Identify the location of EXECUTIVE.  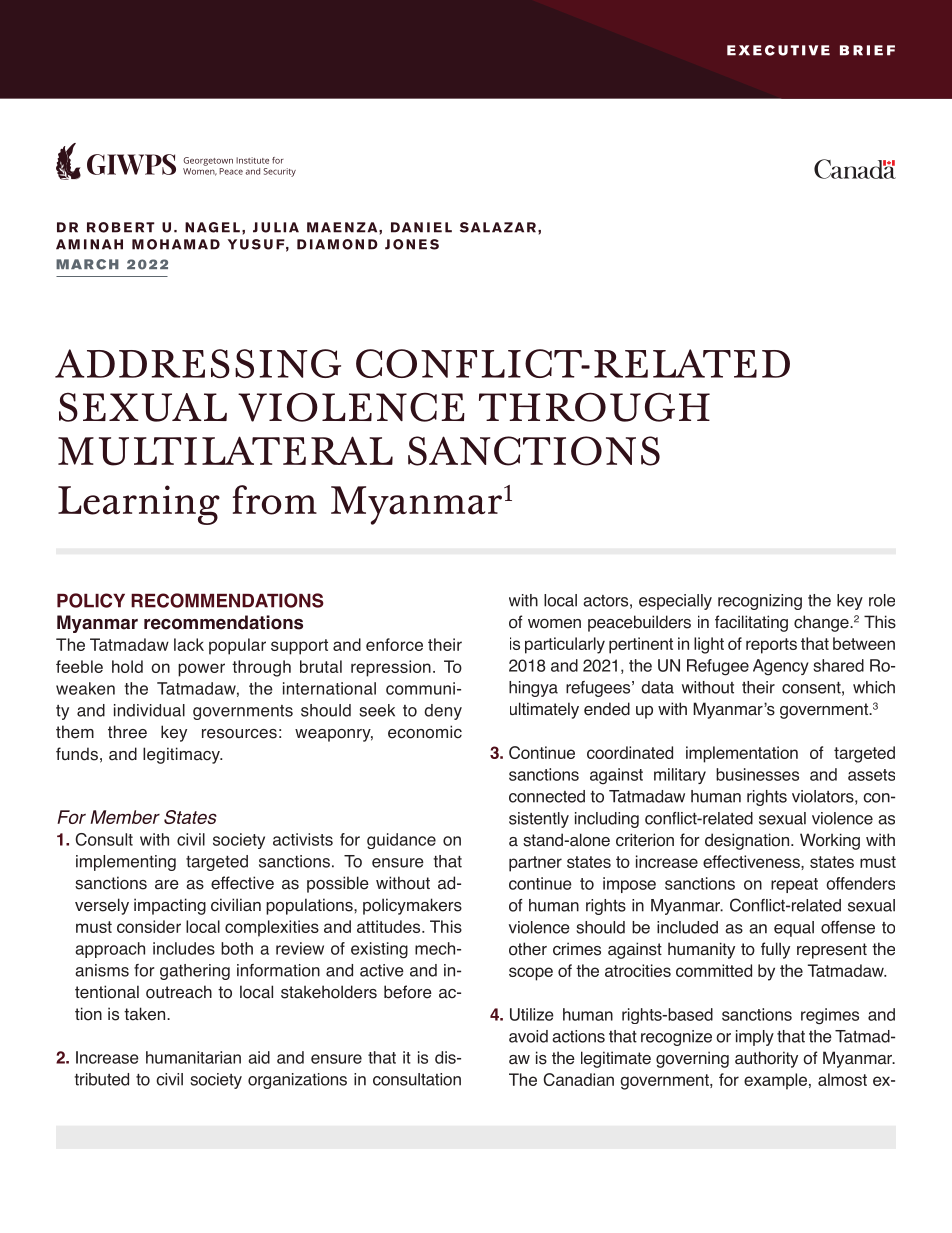
(778, 50).
